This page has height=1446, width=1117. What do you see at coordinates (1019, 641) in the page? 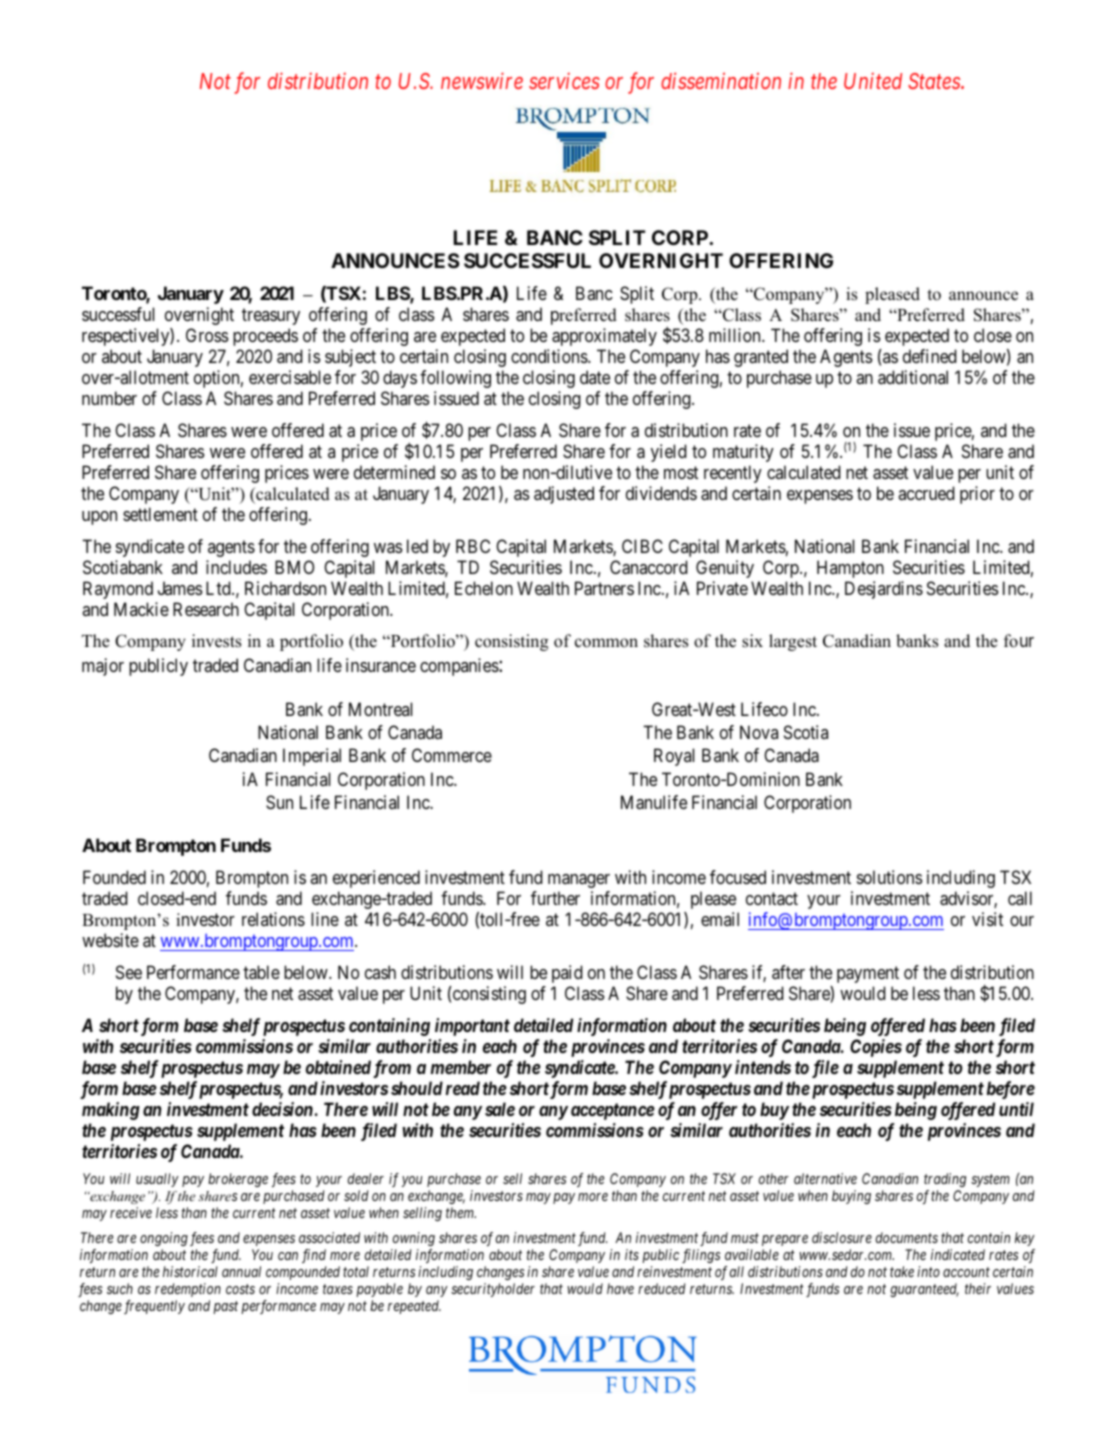
I see `four` at bounding box center [1019, 641].
